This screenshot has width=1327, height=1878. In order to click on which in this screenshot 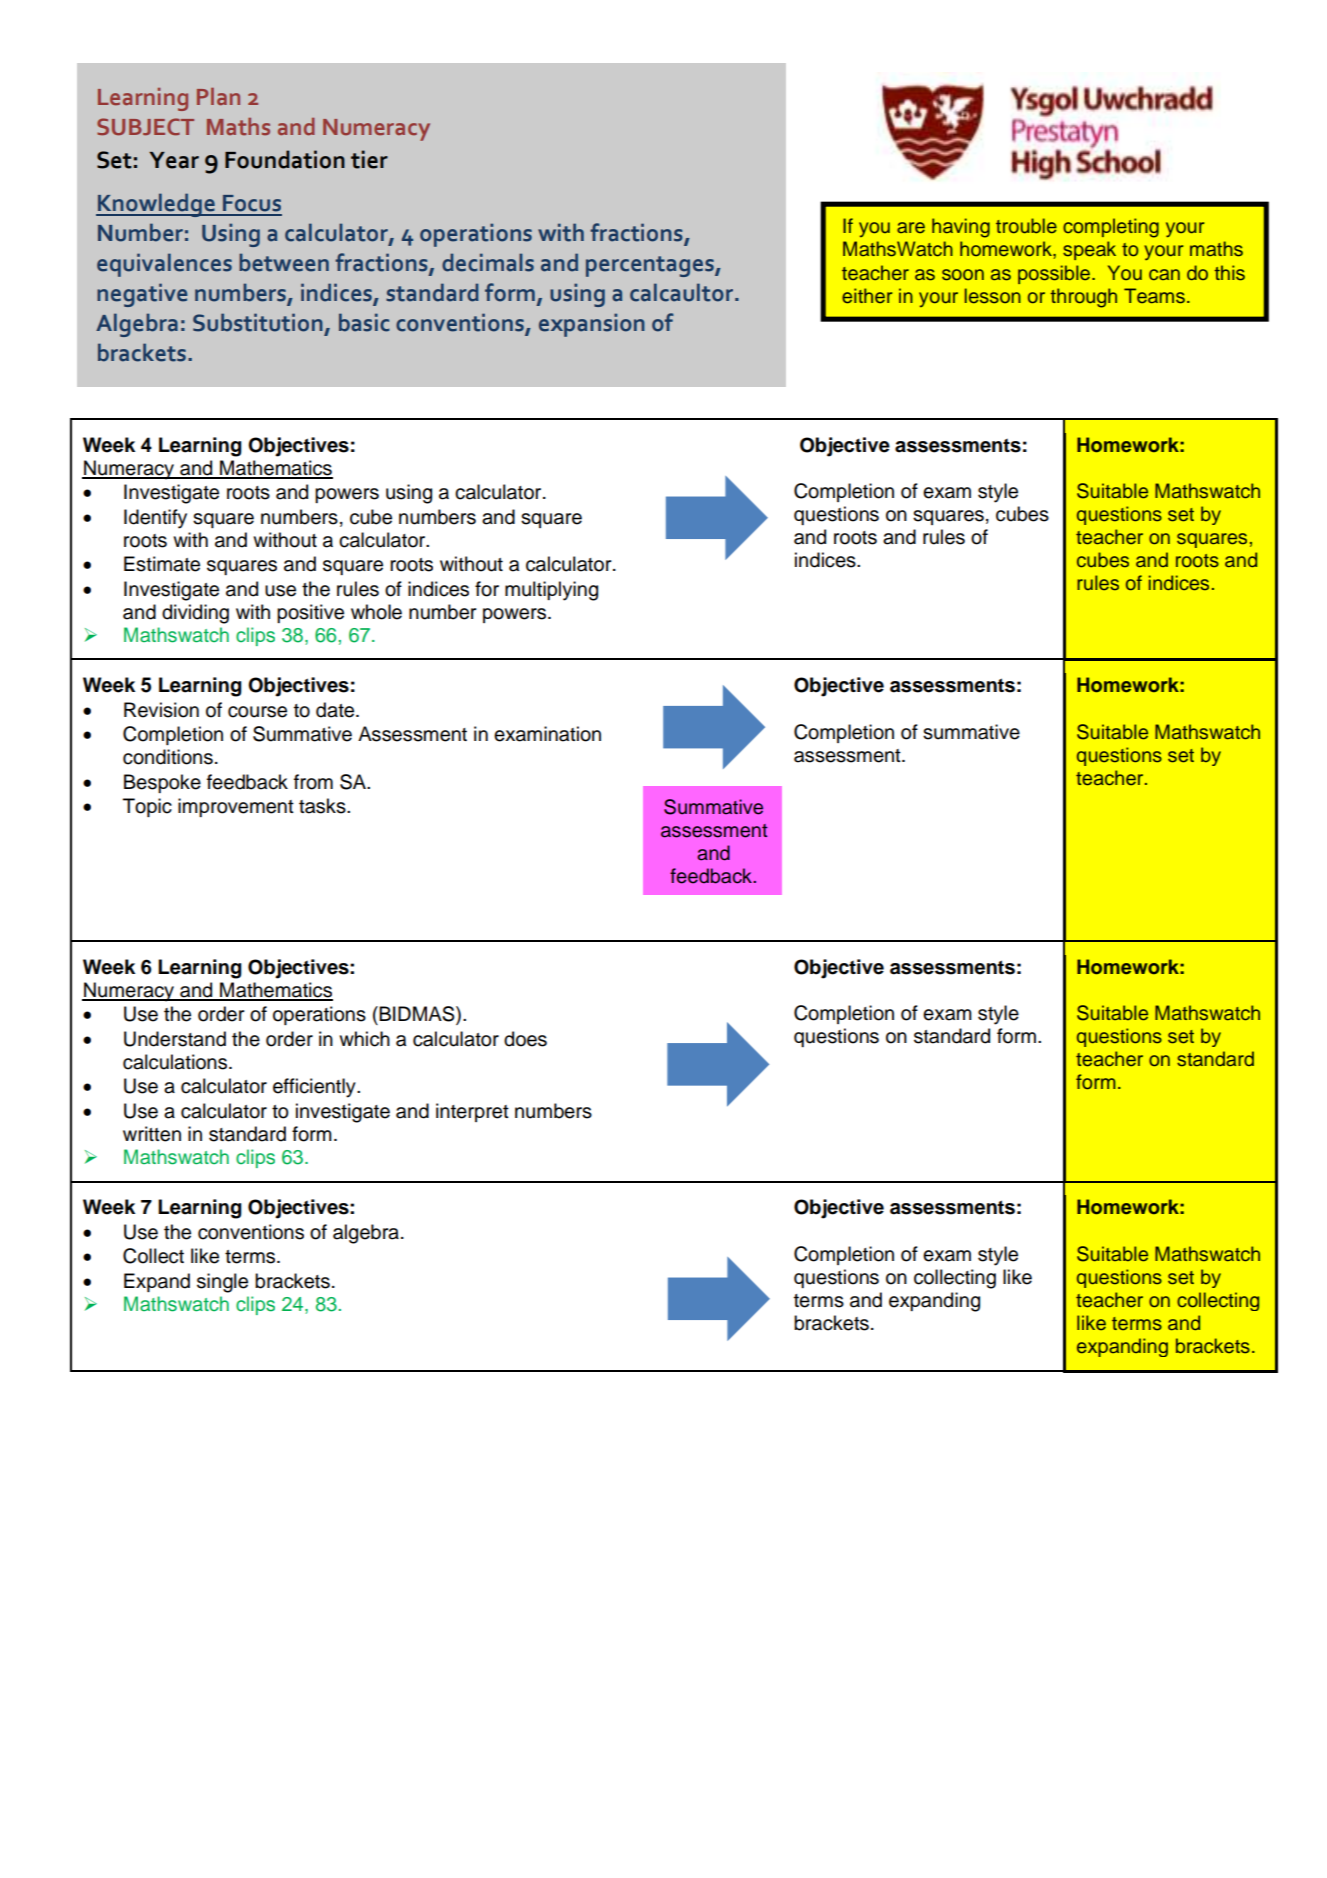, I will do `click(364, 1039)`.
